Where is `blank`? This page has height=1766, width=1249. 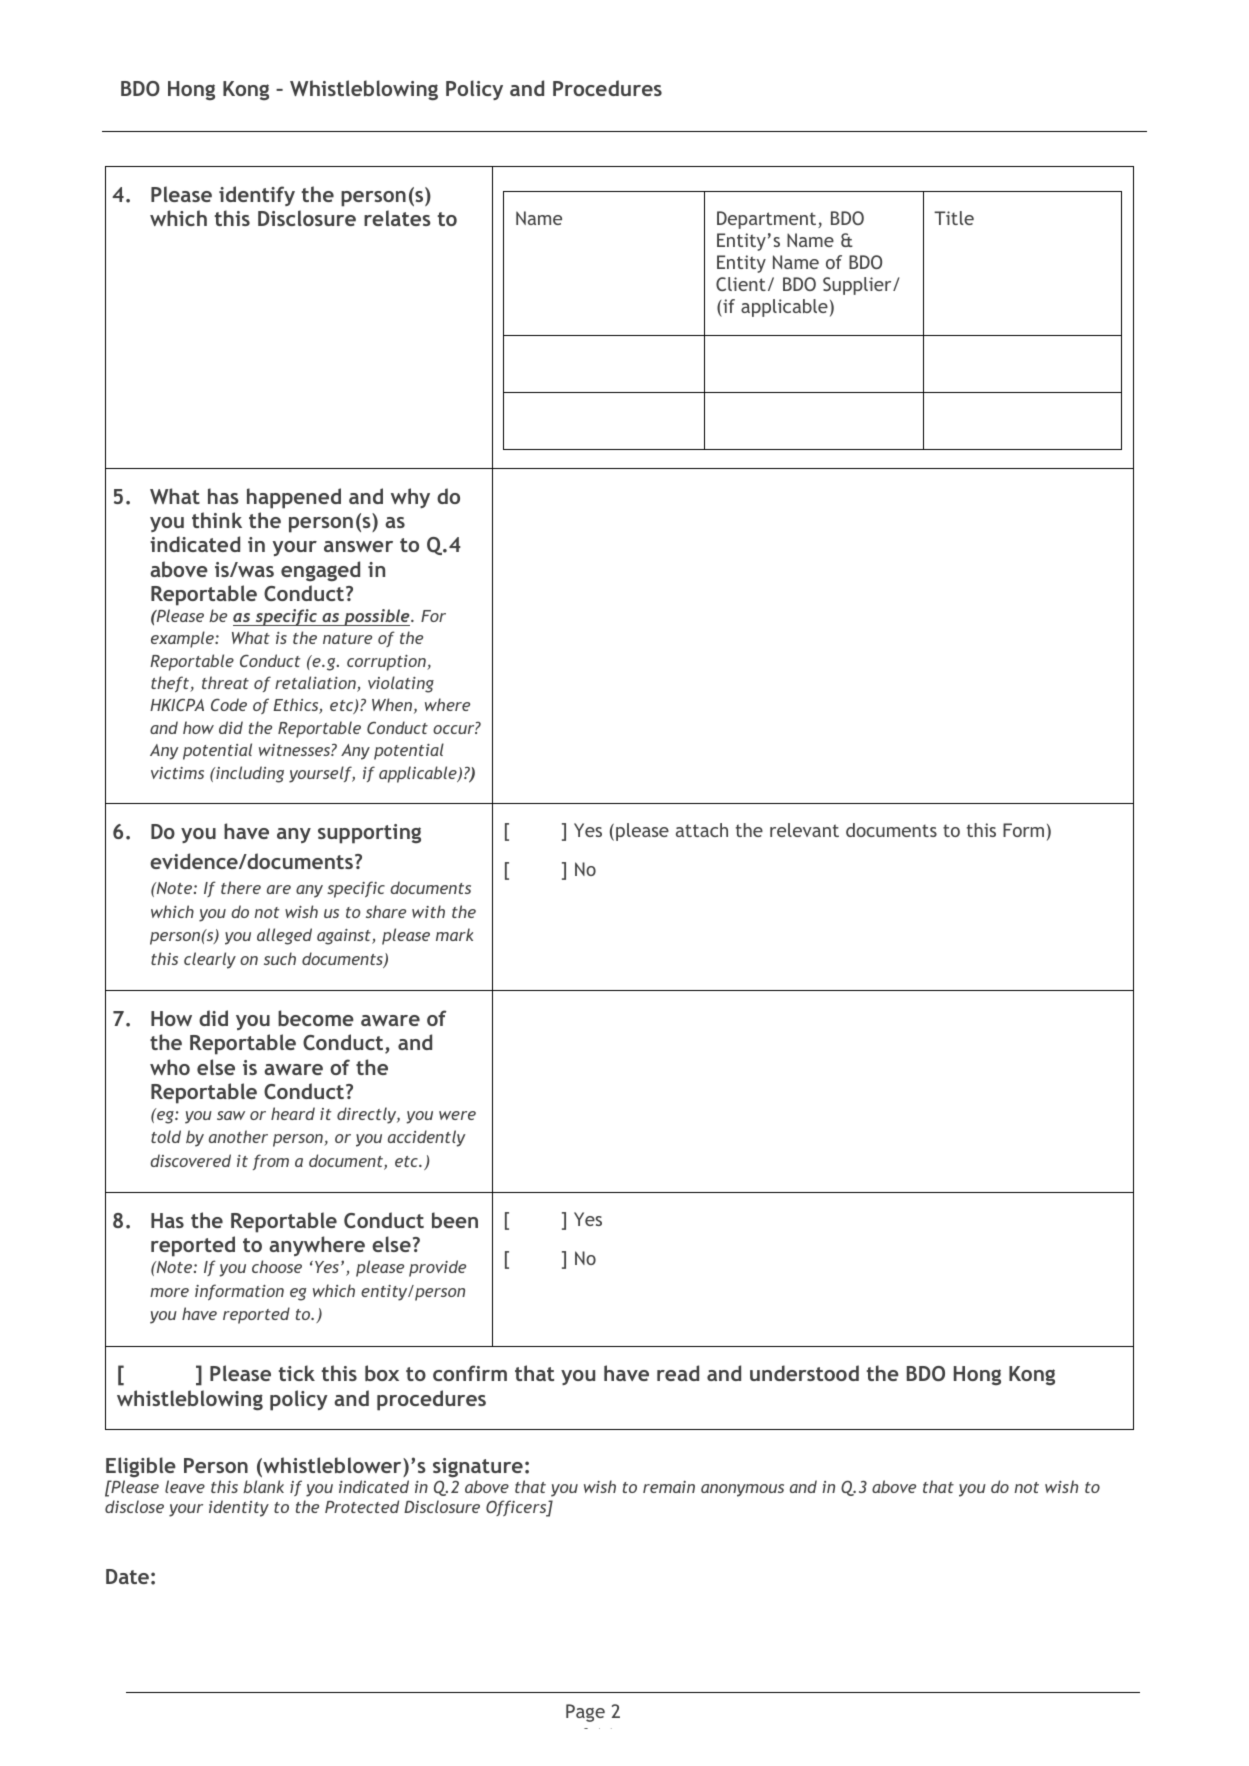
blank is located at coordinates (263, 1486).
